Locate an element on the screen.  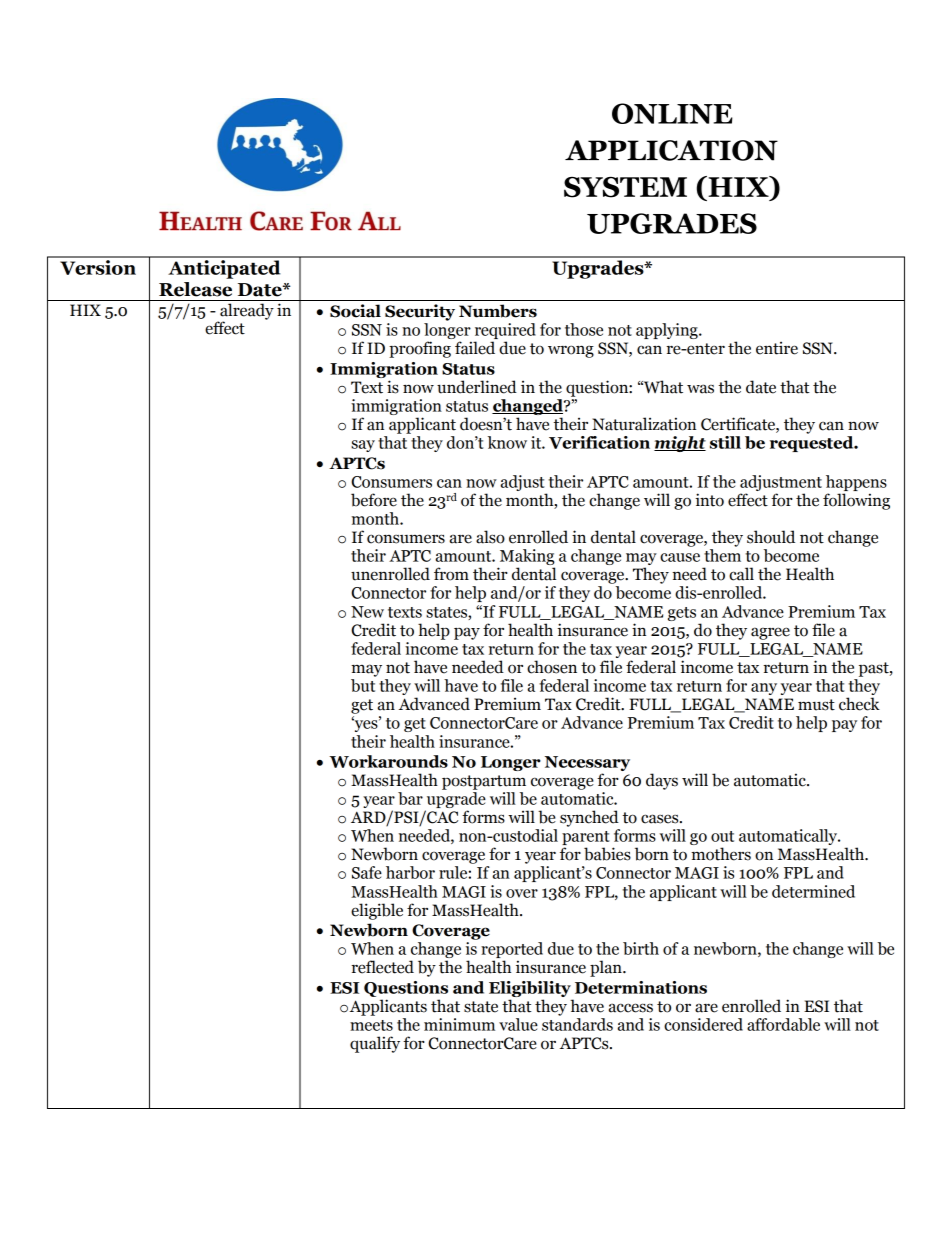
APPLICATION is located at coordinates (671, 150).
